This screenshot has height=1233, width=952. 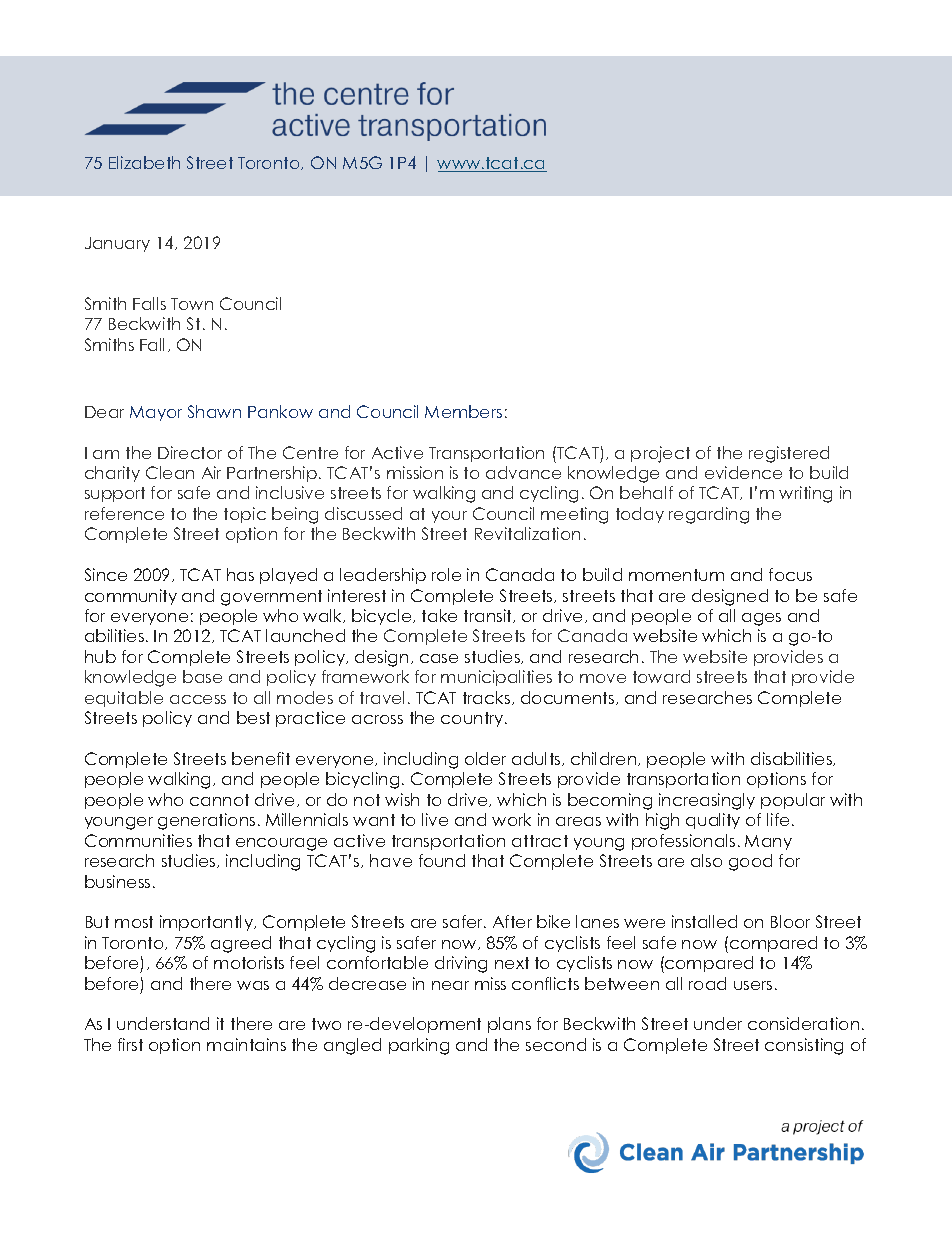 I want to click on Elizabeth, so click(x=144, y=162).
